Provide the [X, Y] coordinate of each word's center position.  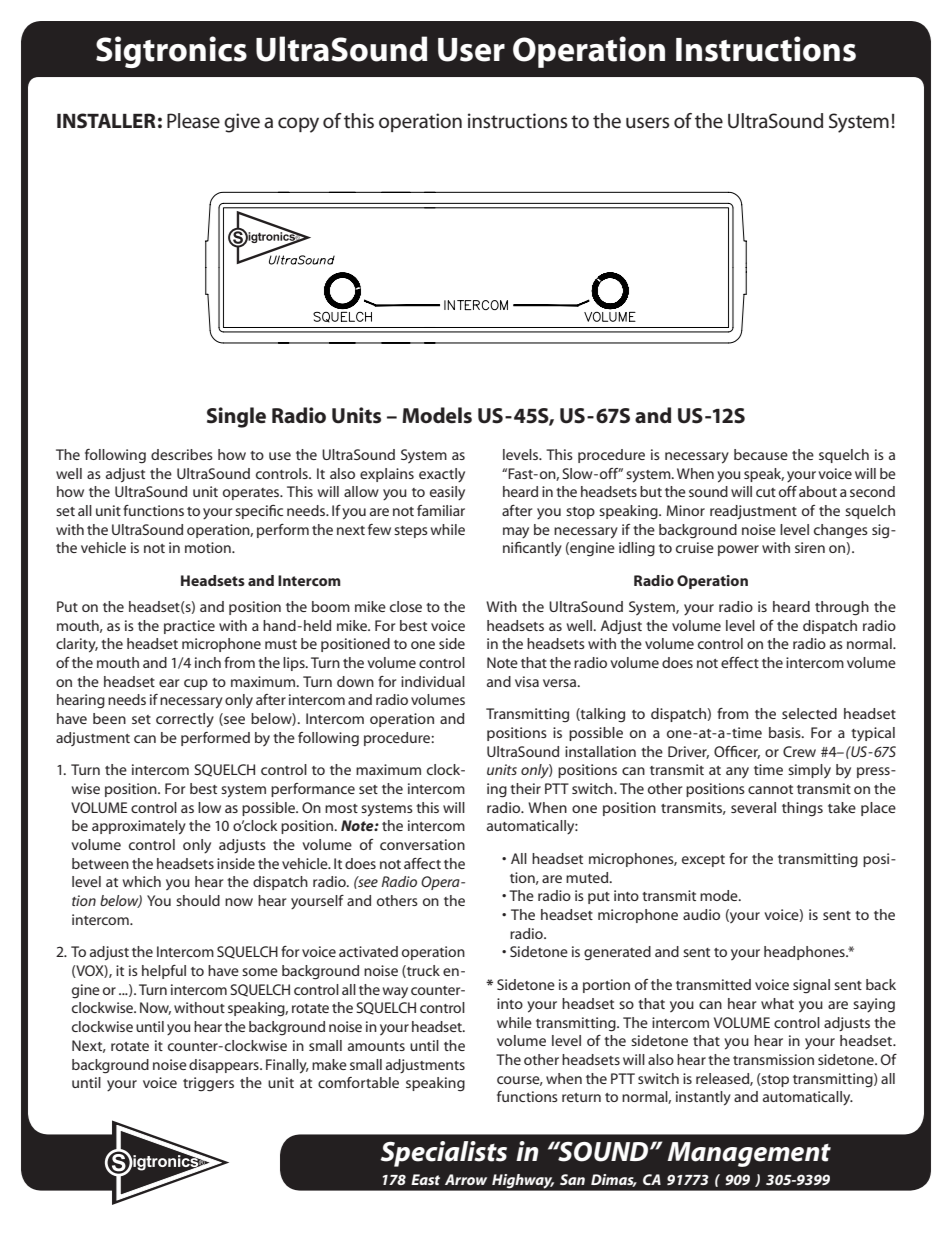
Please [193, 121]
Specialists [443, 1154]
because [761, 454]
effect [740, 662]
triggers [208, 1084]
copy [298, 125]
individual [433, 681]
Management [749, 1154]
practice [189, 627]
